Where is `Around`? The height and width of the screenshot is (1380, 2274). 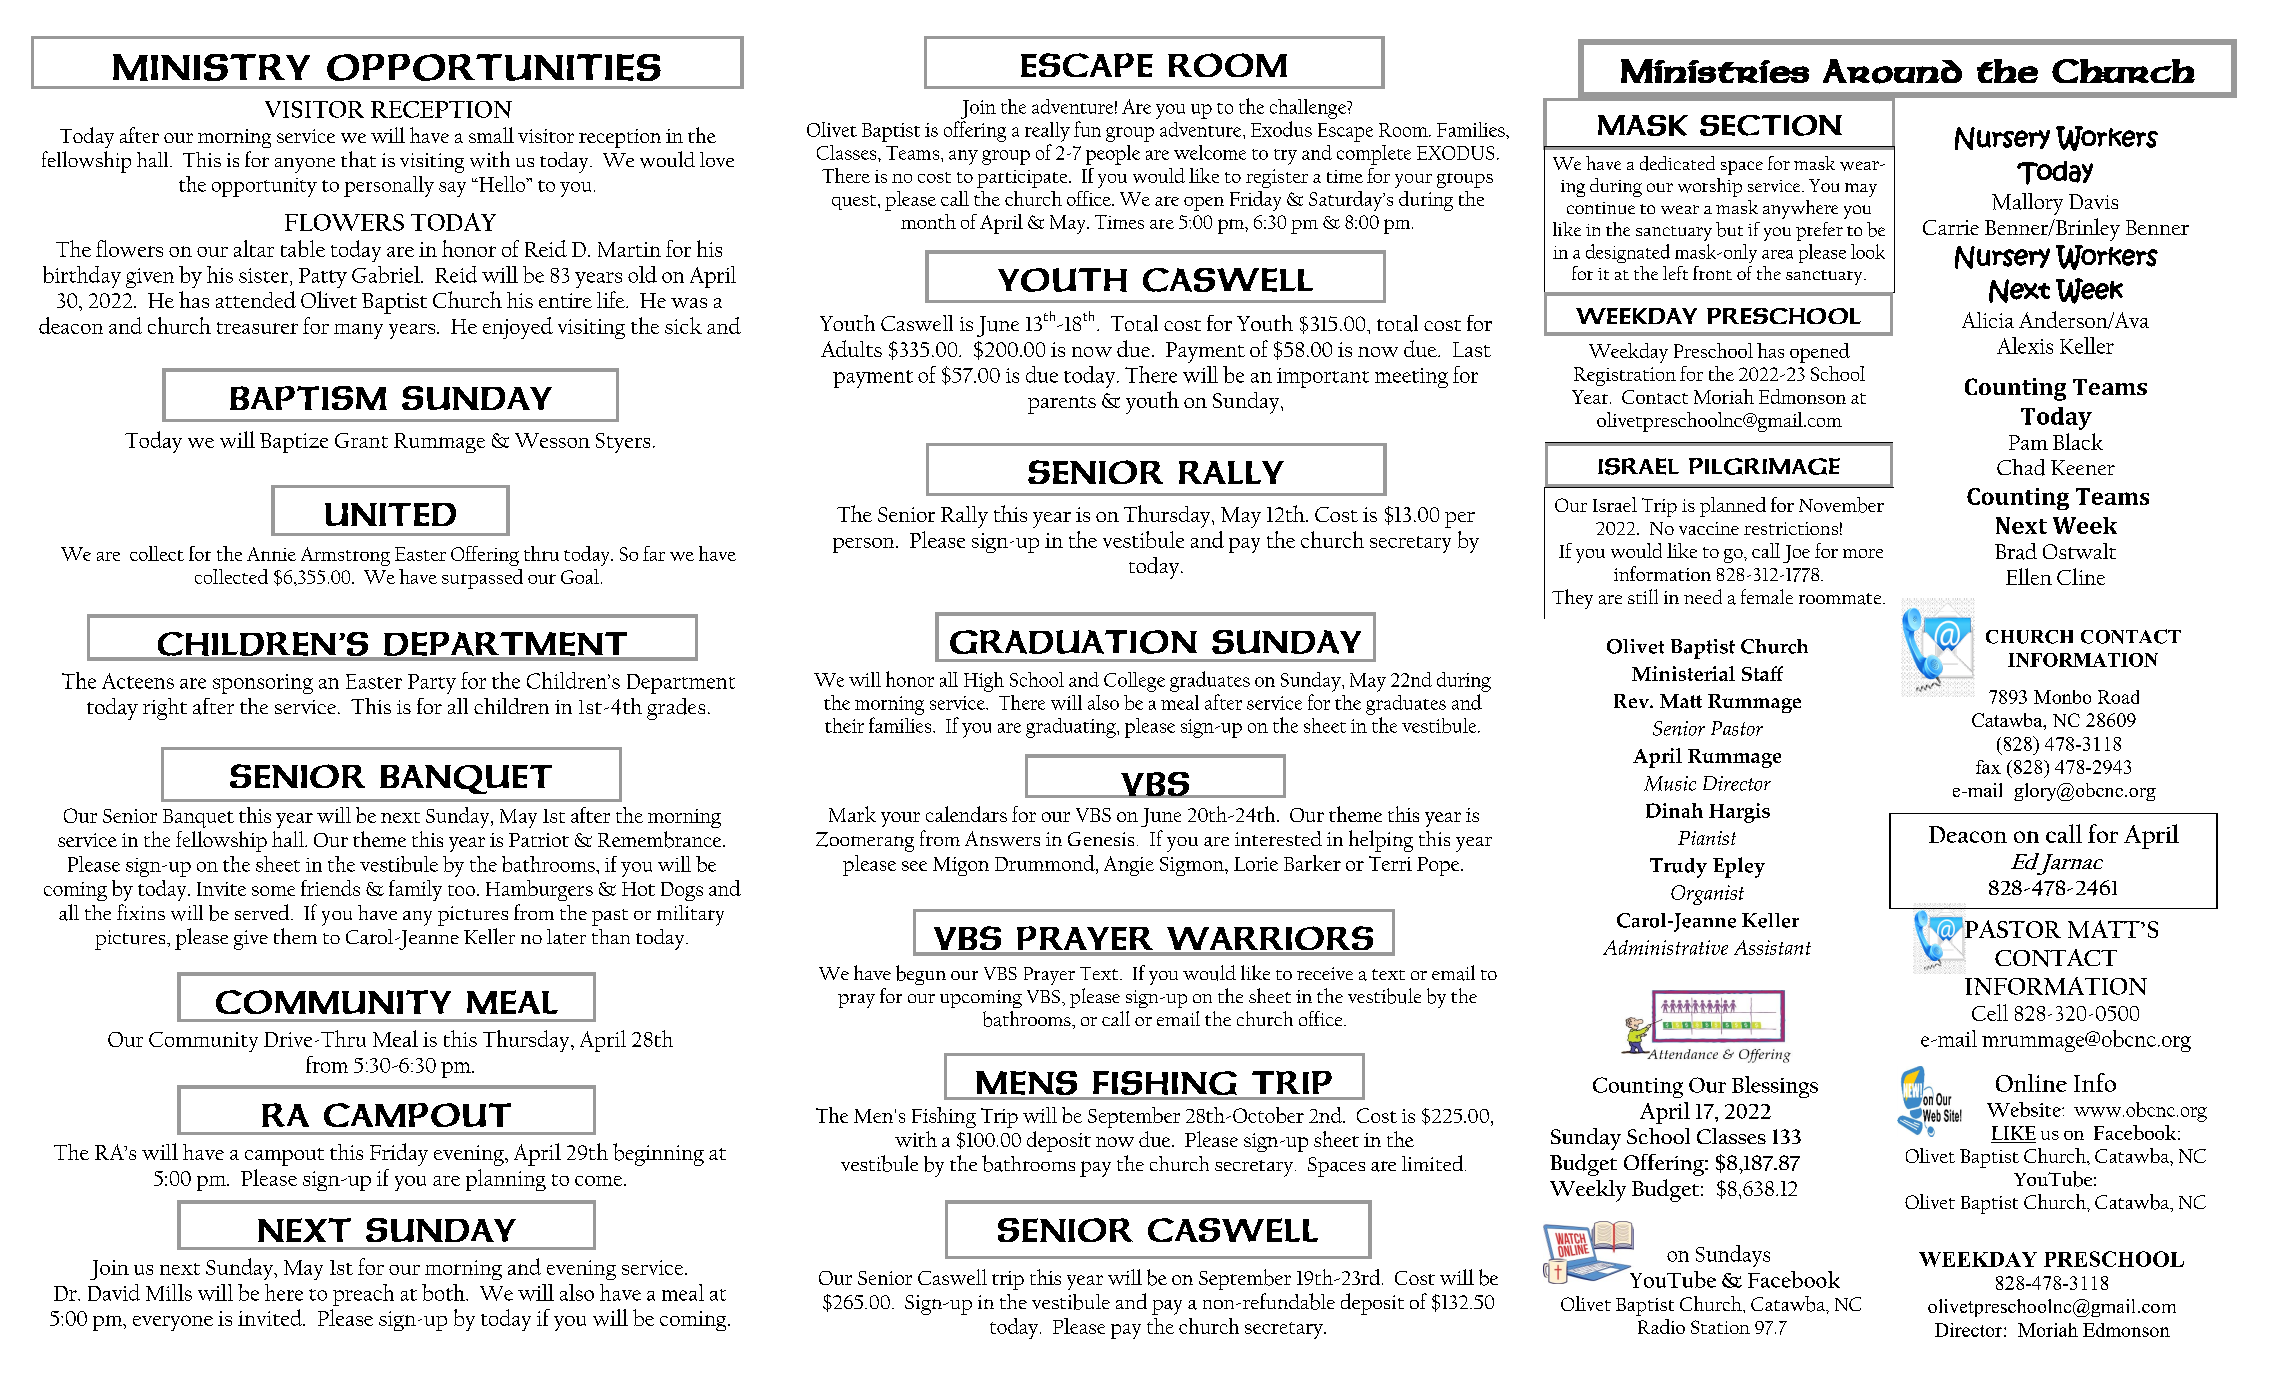
Around is located at coordinates (1892, 71).
